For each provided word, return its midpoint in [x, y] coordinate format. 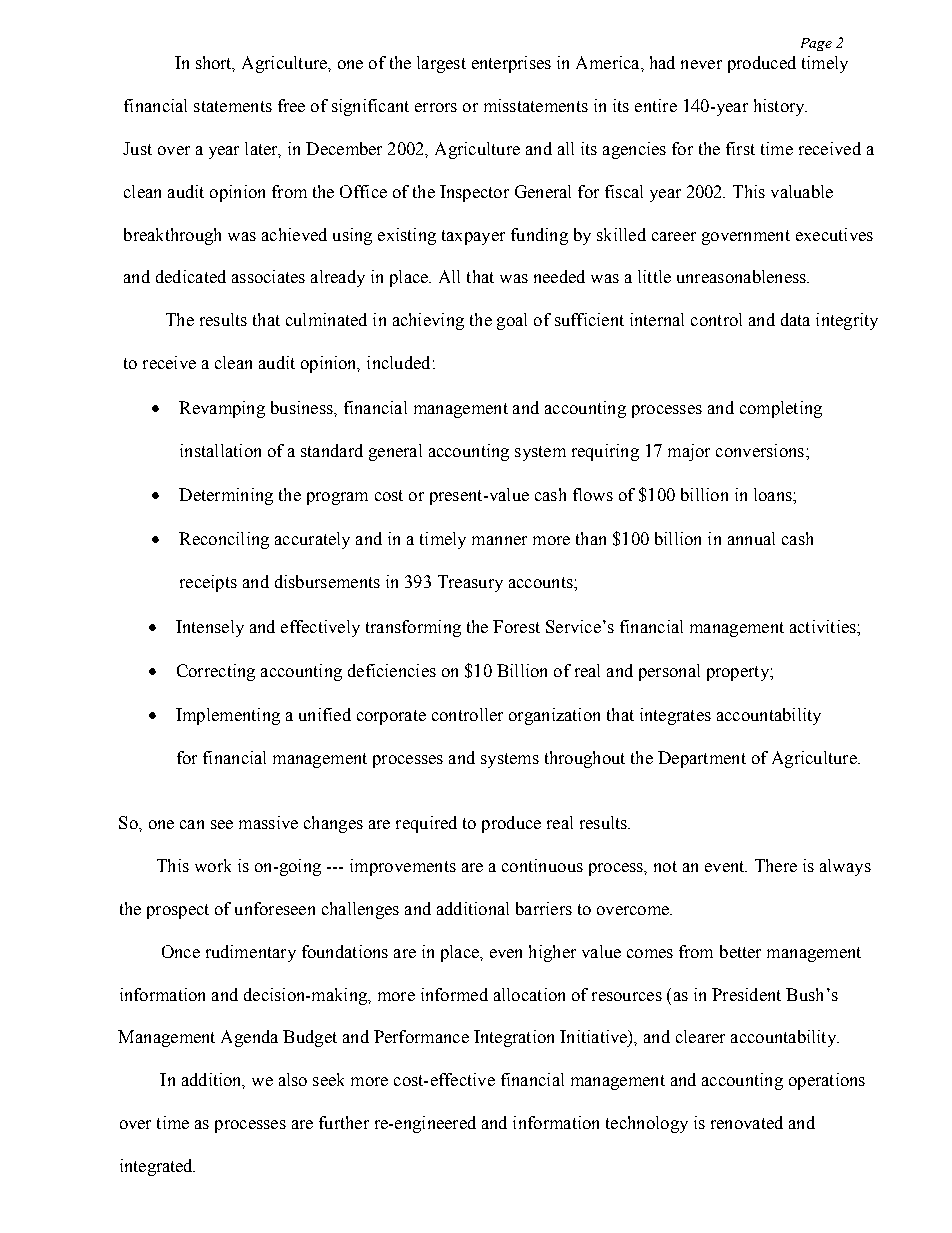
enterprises [511, 64]
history [780, 107]
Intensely [210, 628]
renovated [747, 1122]
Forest [516, 626]
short [215, 63]
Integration [514, 1038]
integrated [157, 1167]
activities [824, 626]
